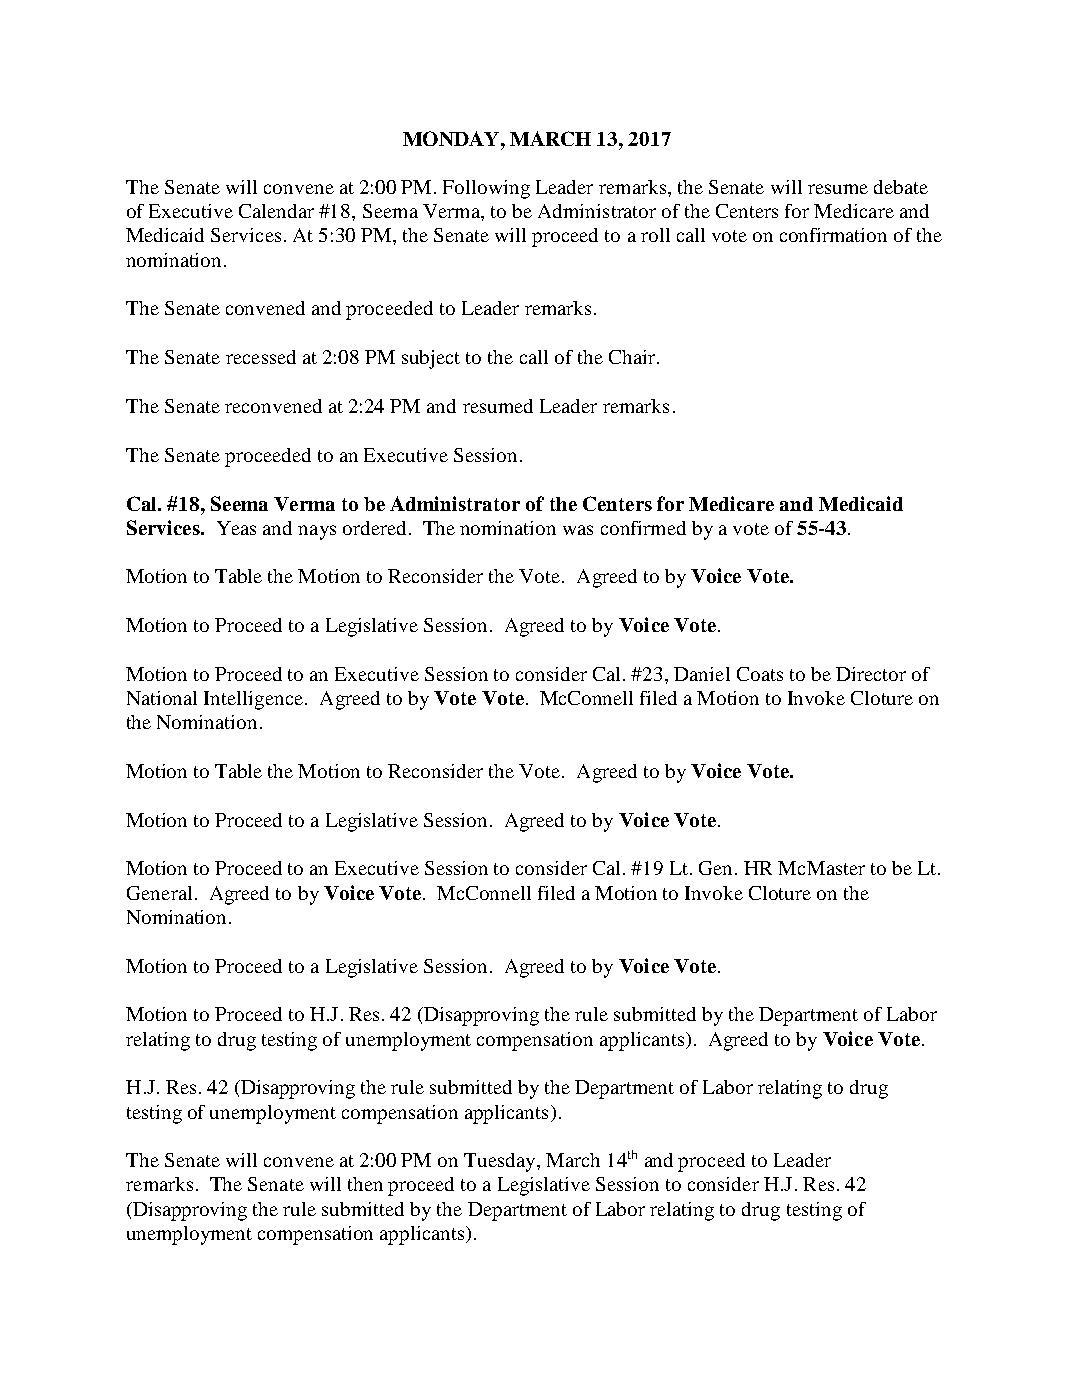 This image has width=1074, height=1389. I want to click on Coats, so click(760, 674).
